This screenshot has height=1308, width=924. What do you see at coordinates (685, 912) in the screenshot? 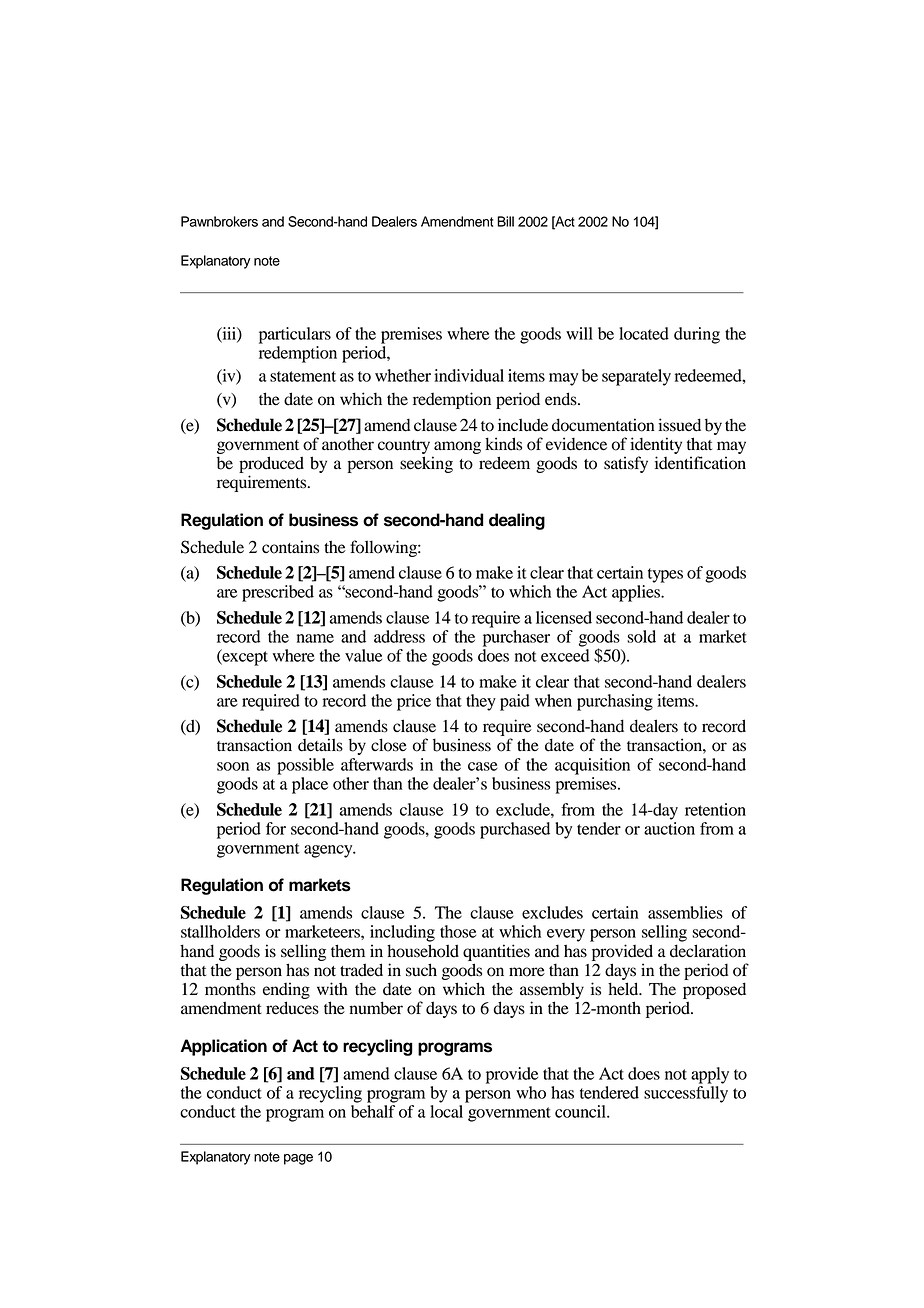
I see `assemblies` at bounding box center [685, 912].
